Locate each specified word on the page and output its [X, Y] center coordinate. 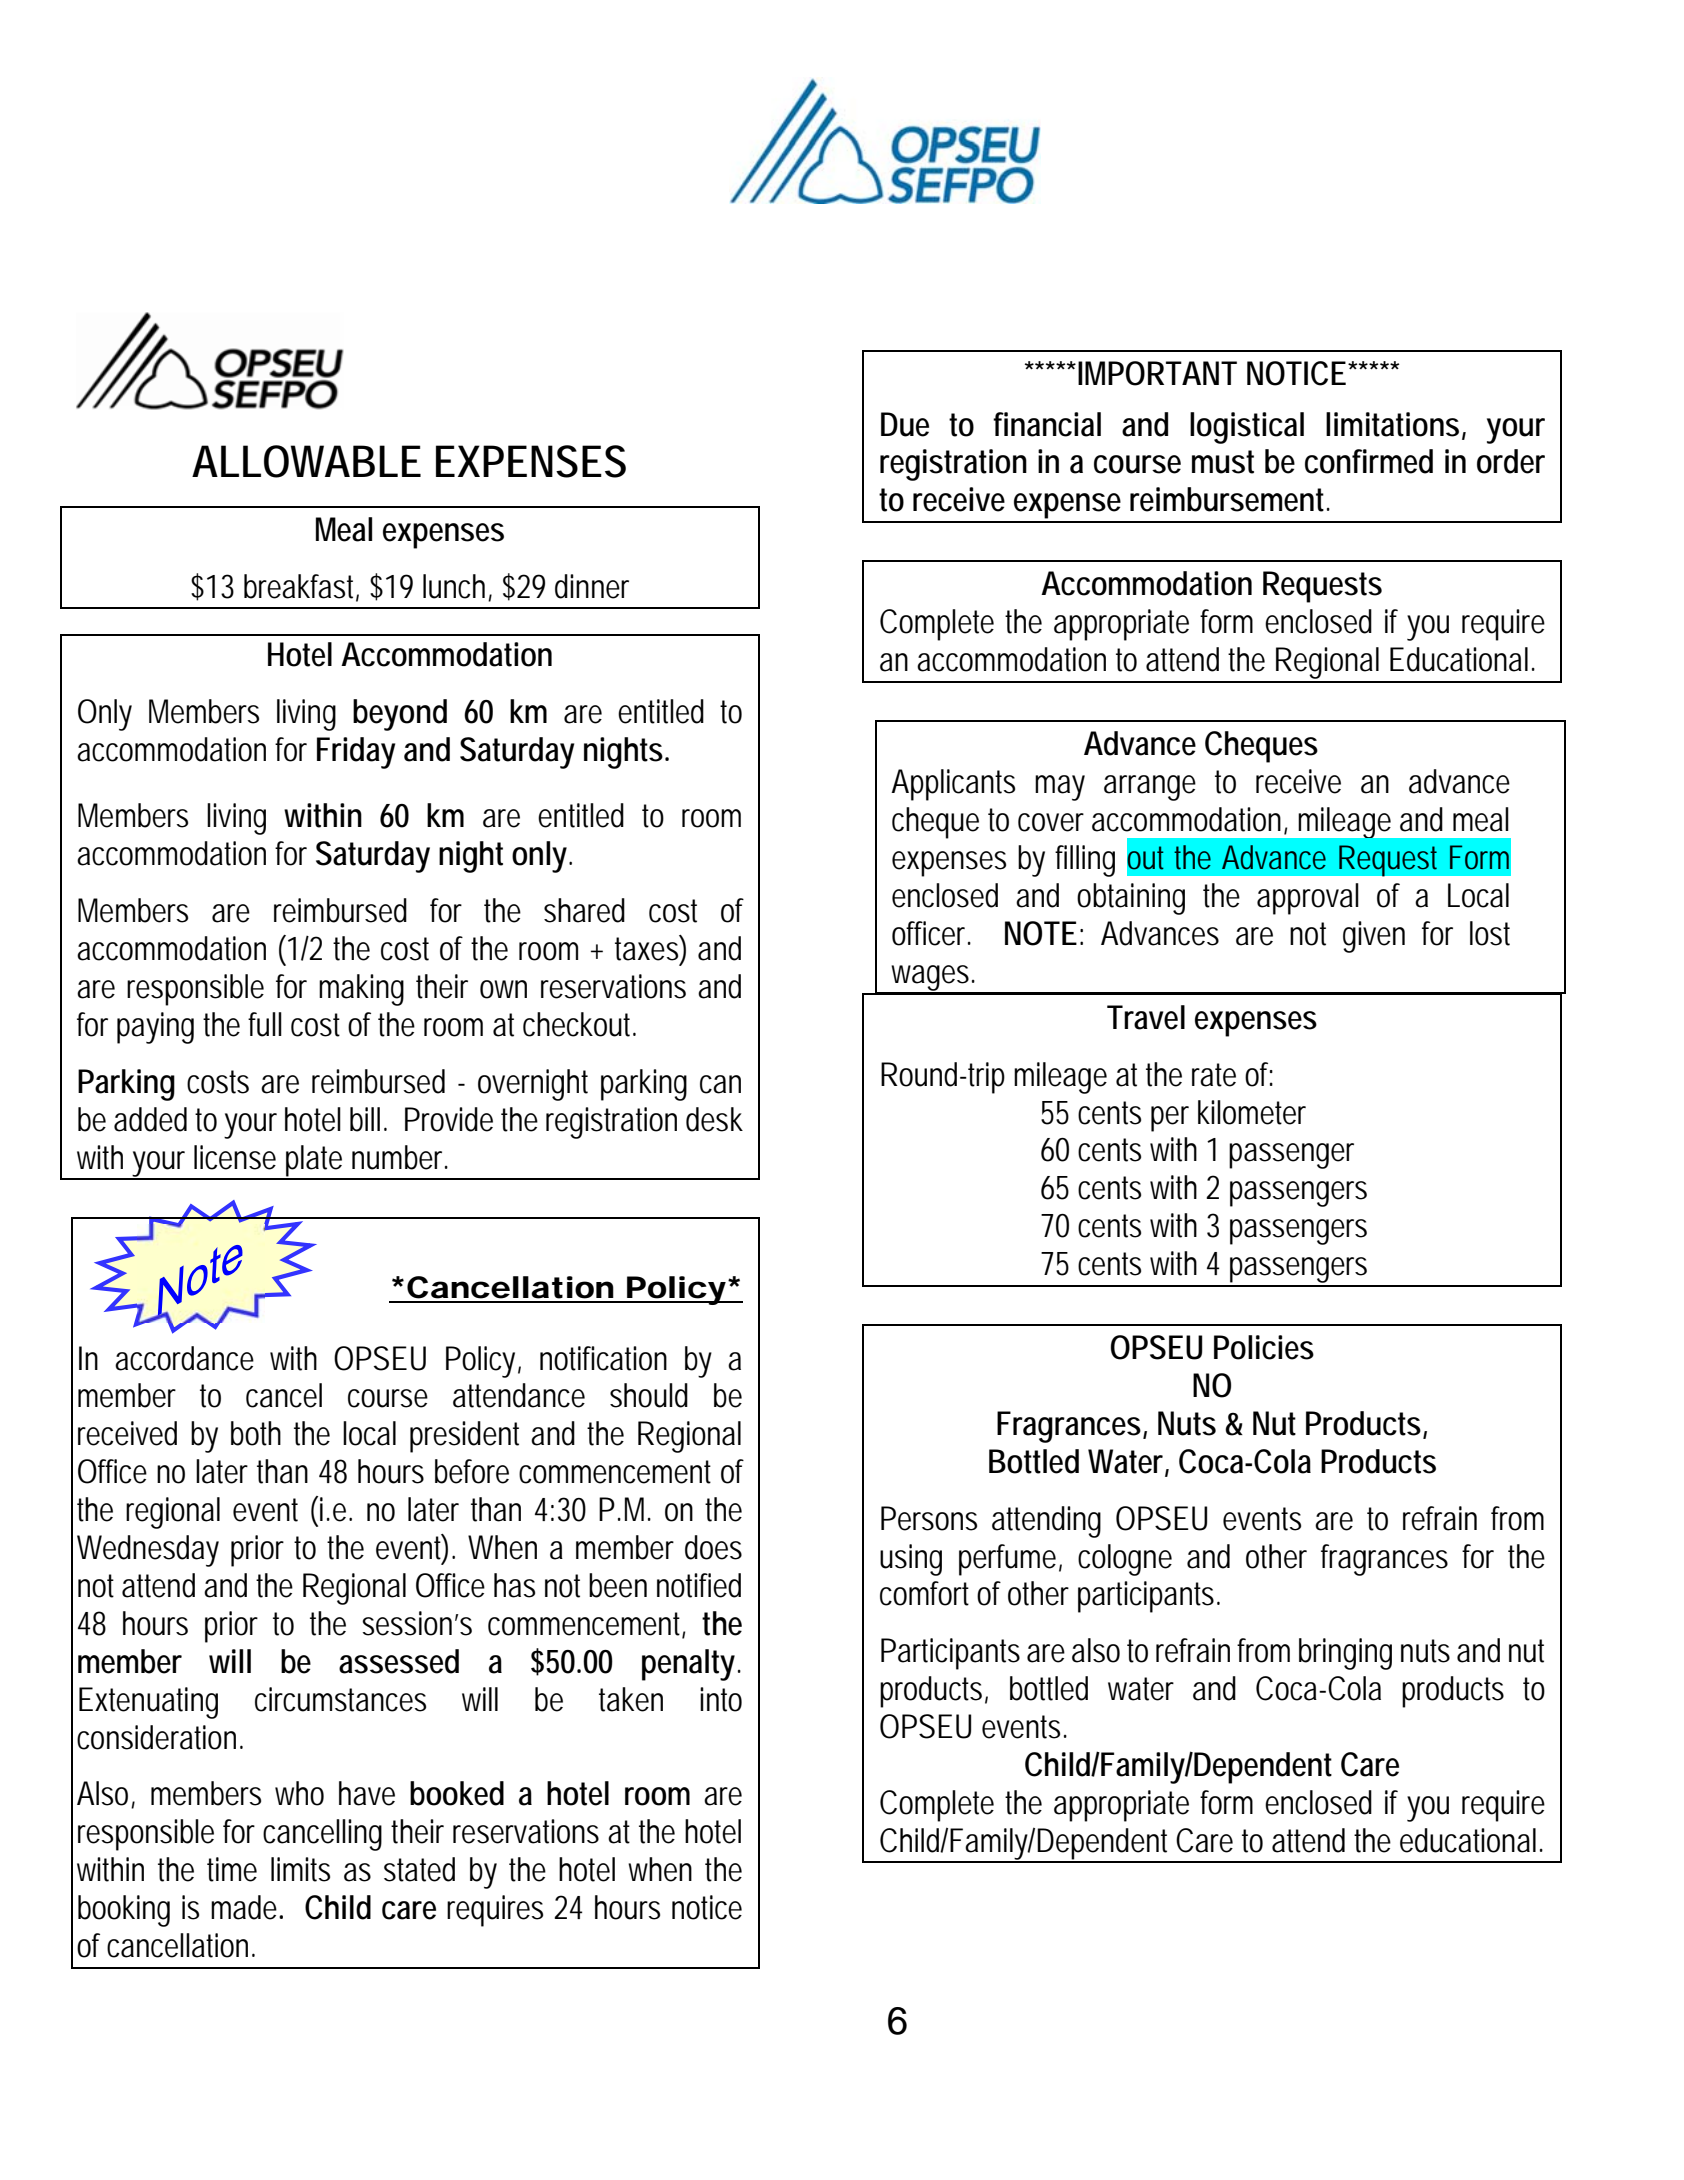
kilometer [1252, 1112]
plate [314, 1162]
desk [714, 1119]
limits [300, 1869]
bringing [1345, 1654]
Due [905, 424]
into [721, 1699]
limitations [1392, 424]
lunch [454, 586]
